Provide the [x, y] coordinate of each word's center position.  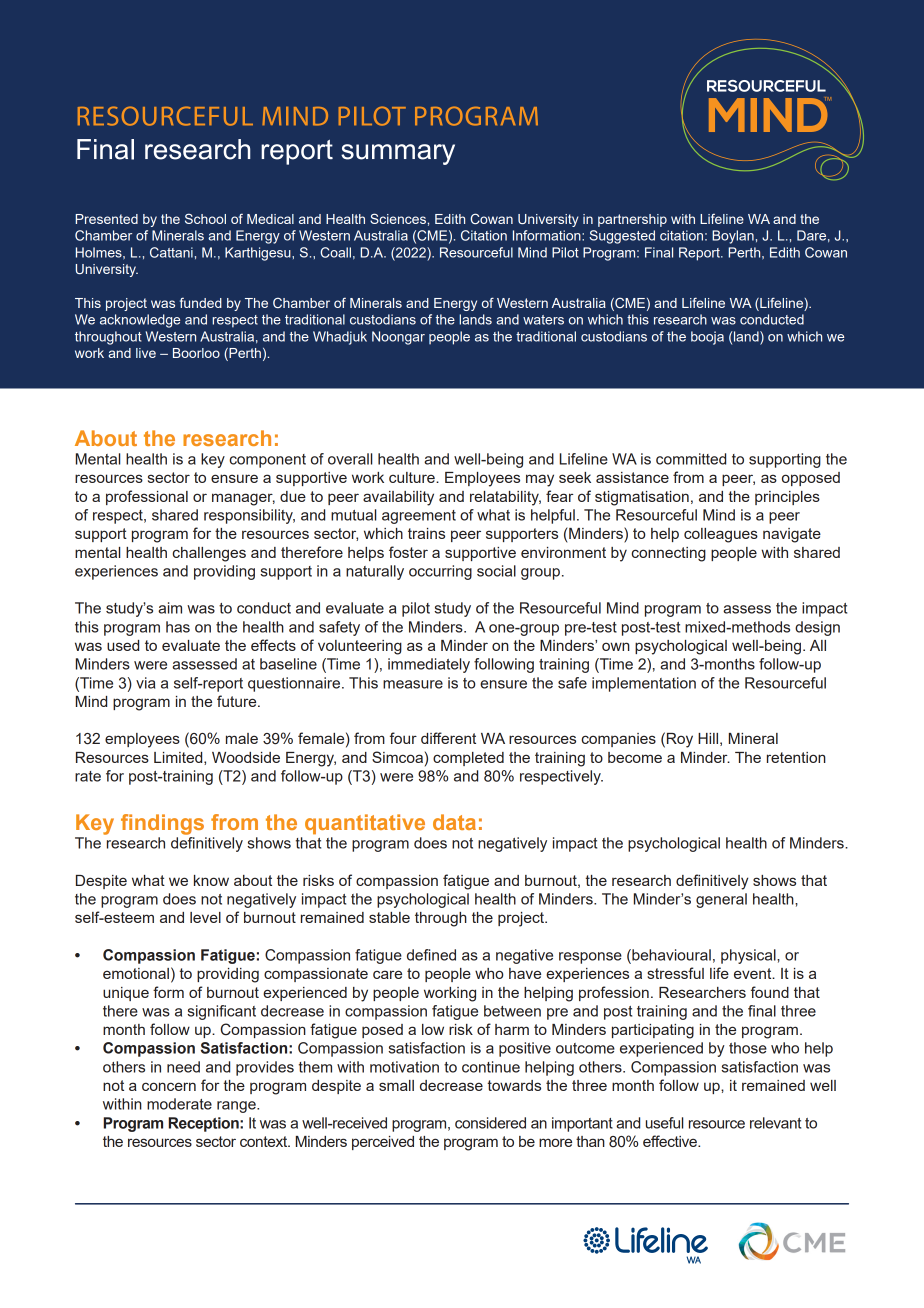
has [178, 627]
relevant [775, 1123]
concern [169, 1086]
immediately [429, 665]
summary [398, 154]
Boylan [733, 237]
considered [490, 1123]
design [817, 628]
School [205, 218]
